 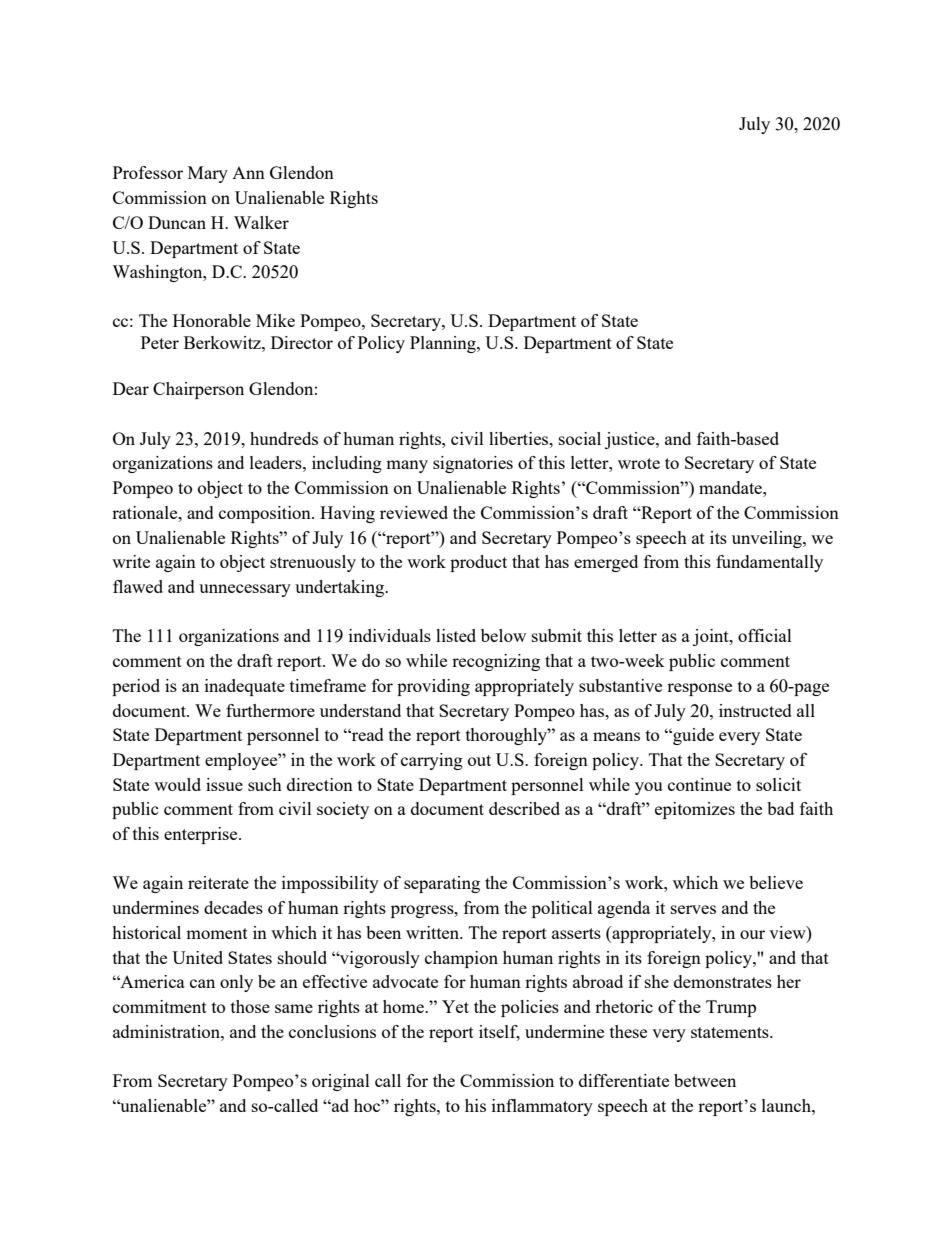 I want to click on liberties, so click(x=520, y=438).
